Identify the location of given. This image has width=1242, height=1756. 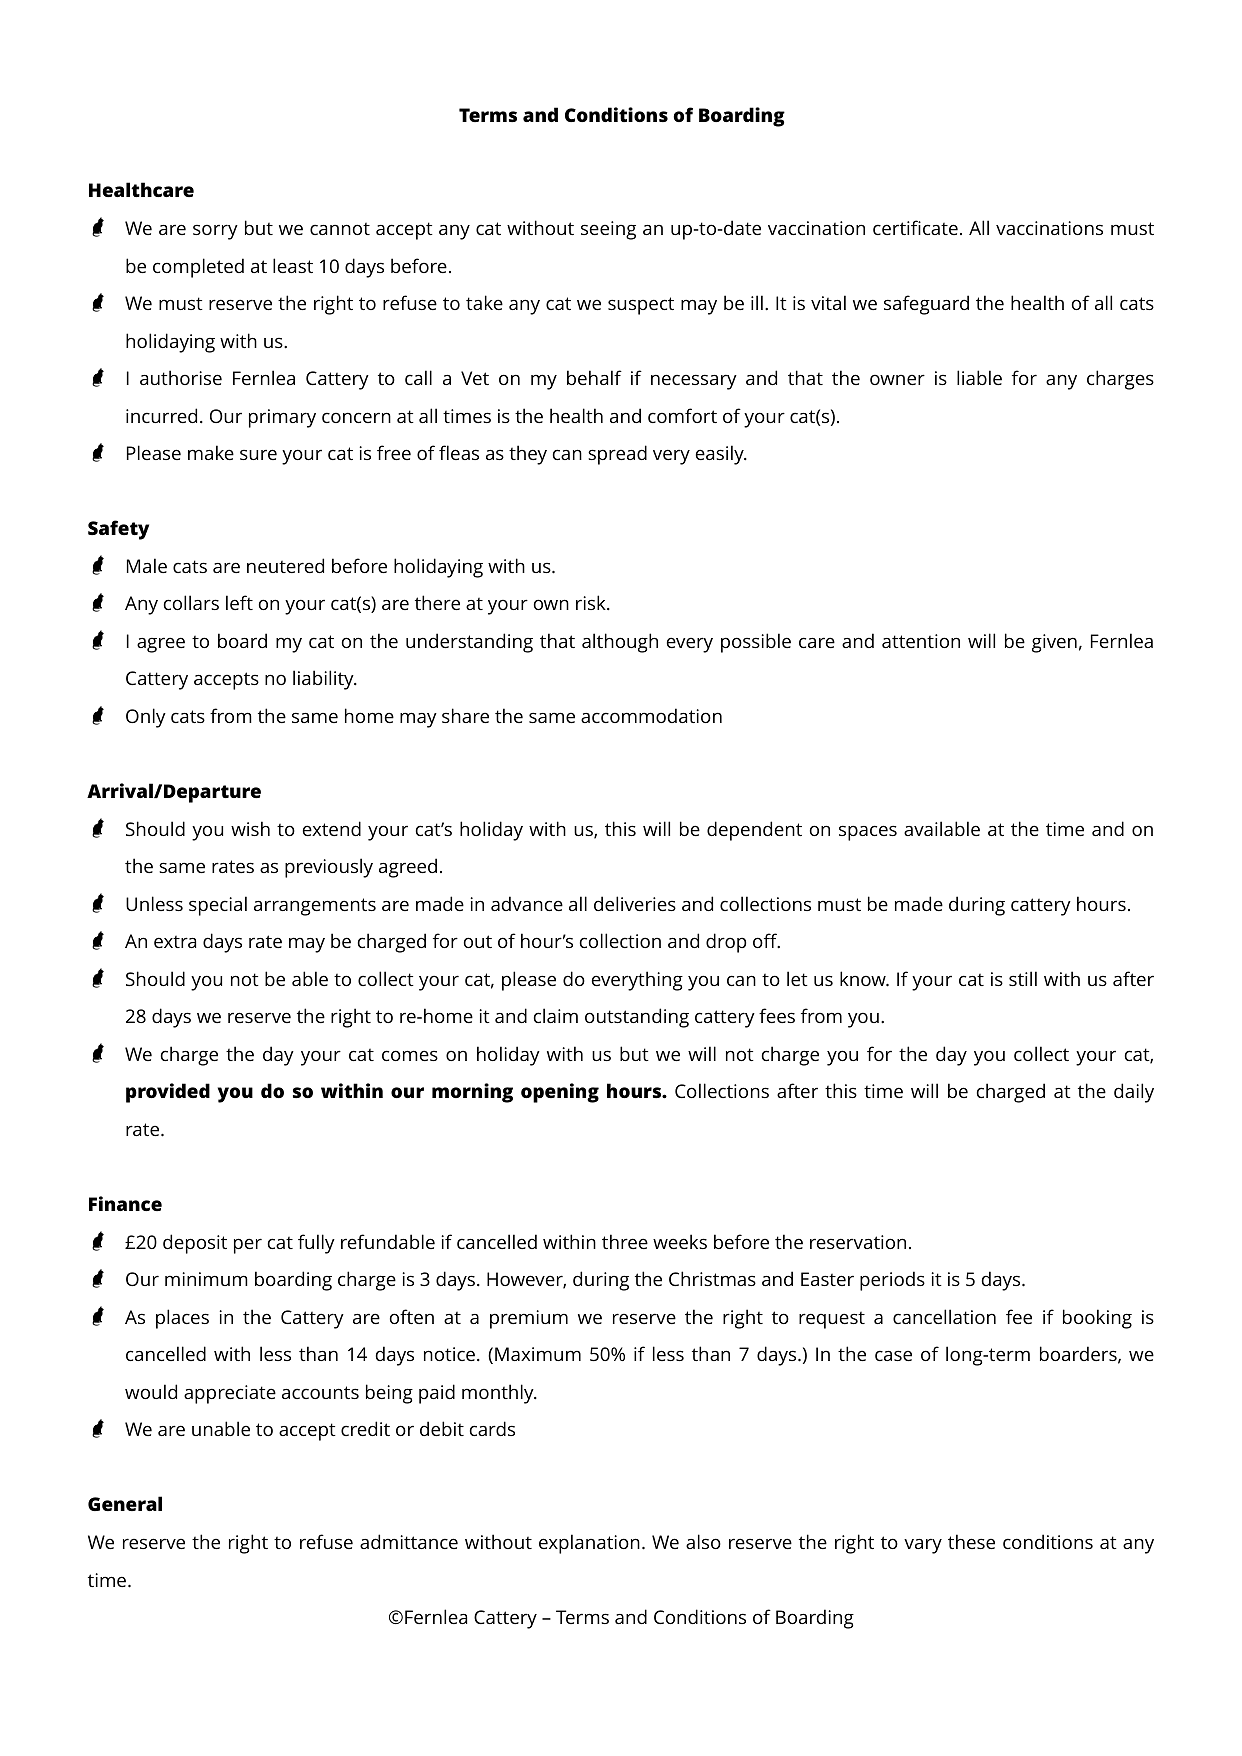
(1054, 643).
